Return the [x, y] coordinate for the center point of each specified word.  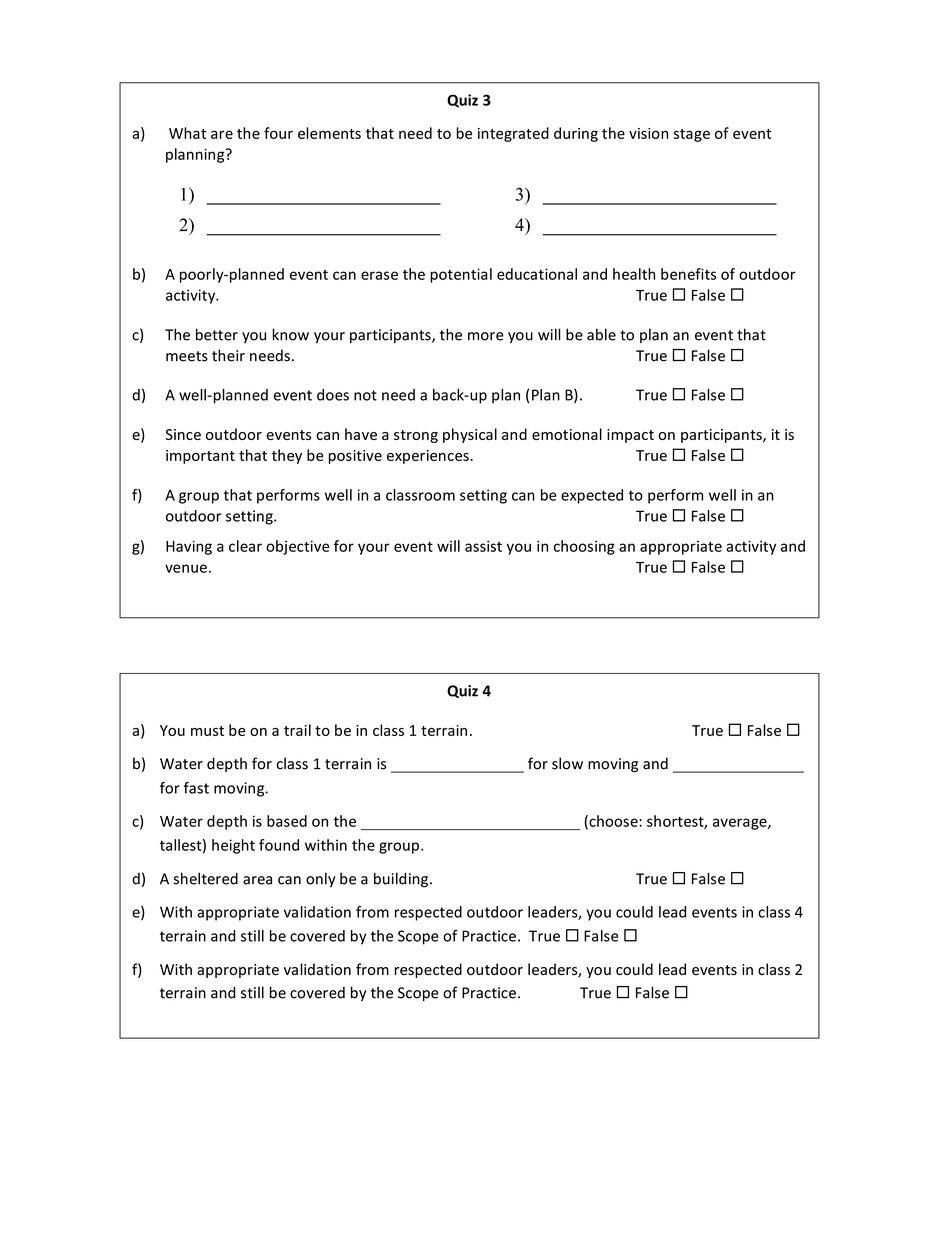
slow [567, 763]
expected [592, 496]
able [601, 334]
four [278, 133]
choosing [584, 547]
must [207, 731]
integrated [513, 134]
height [233, 846]
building [401, 880]
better [217, 334]
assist [483, 546]
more [486, 336]
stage [692, 135]
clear [245, 546]
